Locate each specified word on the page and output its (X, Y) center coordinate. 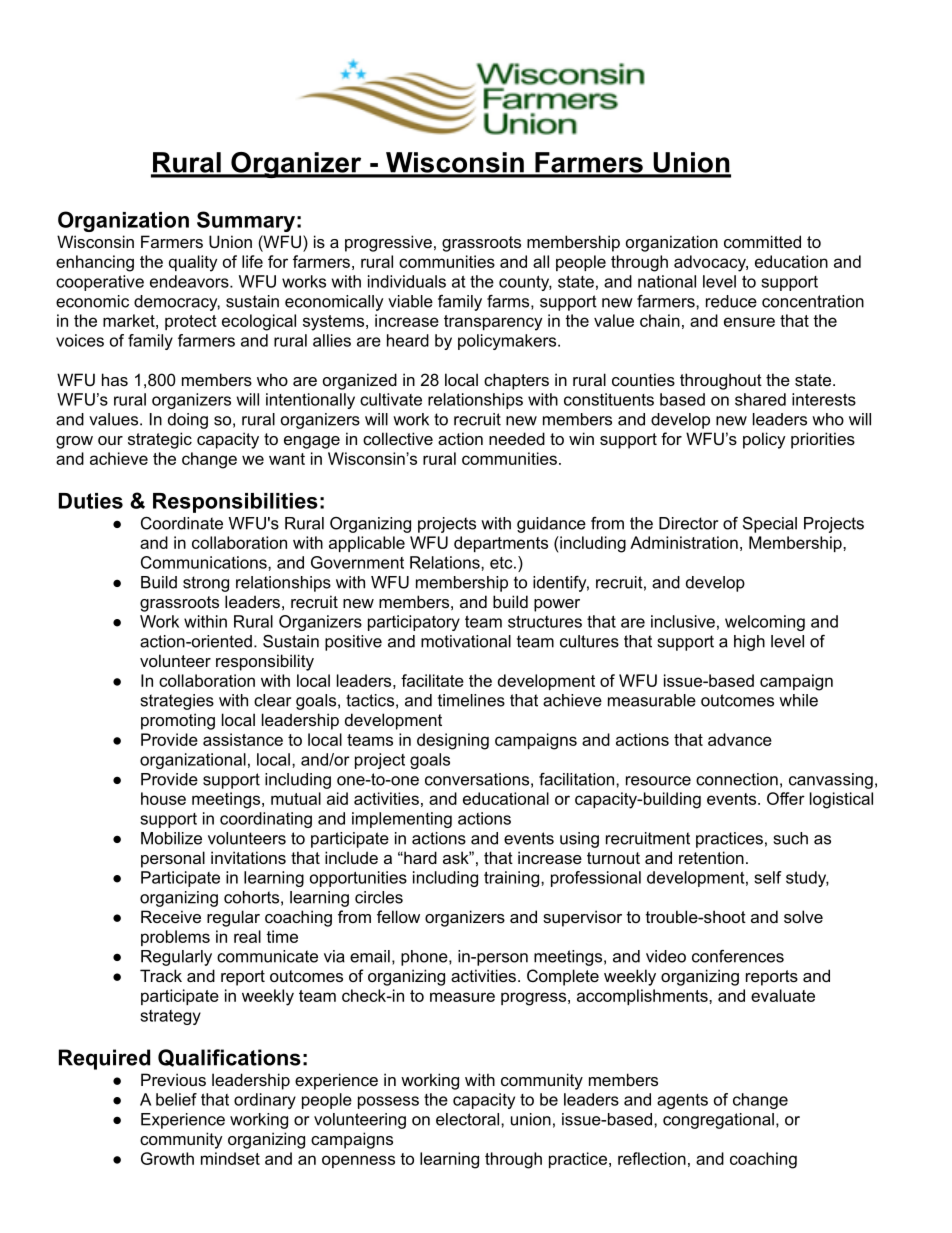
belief (176, 1099)
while (798, 700)
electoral (469, 1119)
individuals (407, 281)
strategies (177, 702)
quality (193, 263)
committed (762, 241)
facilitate (432, 680)
